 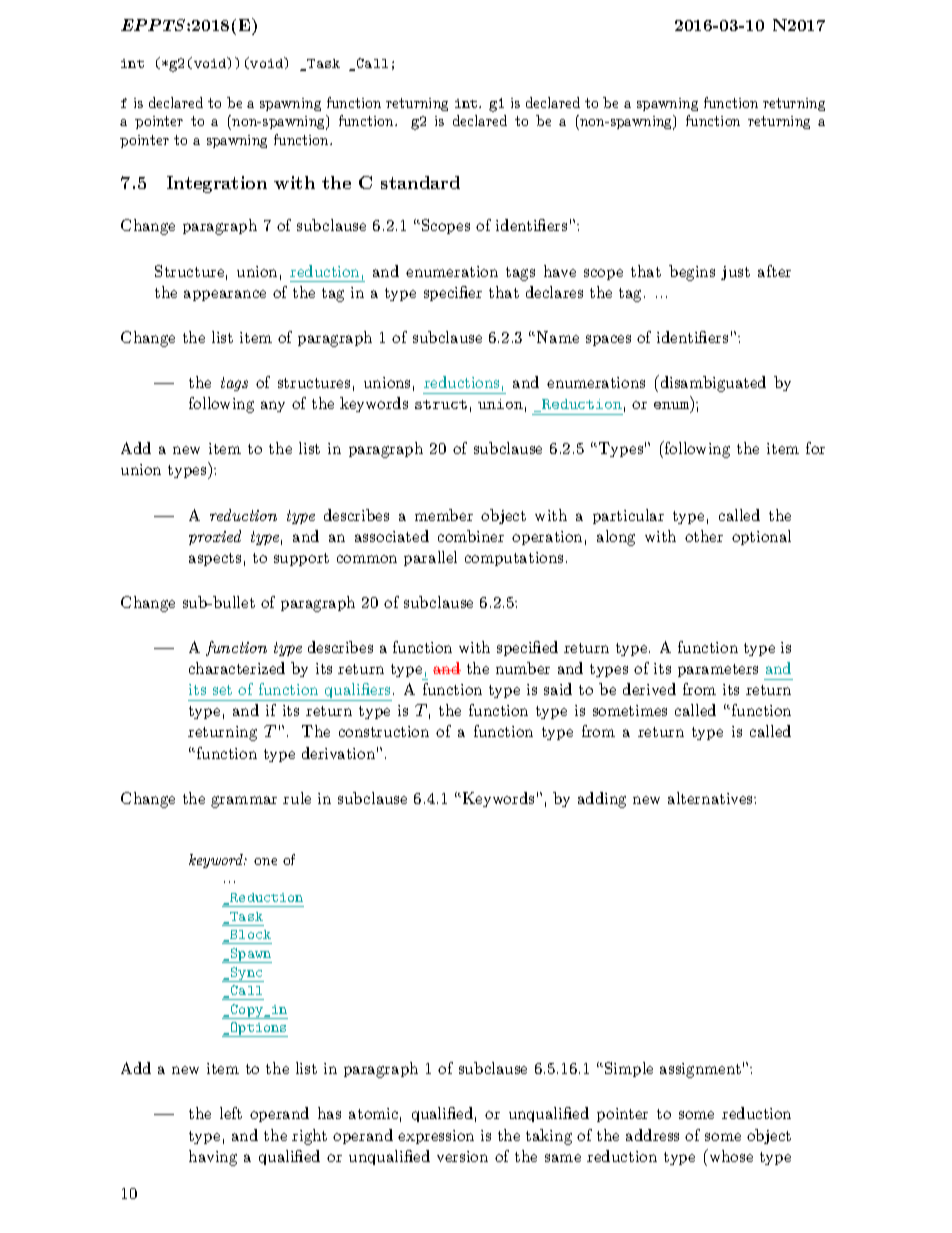 I want to click on taking, so click(x=549, y=1137).
